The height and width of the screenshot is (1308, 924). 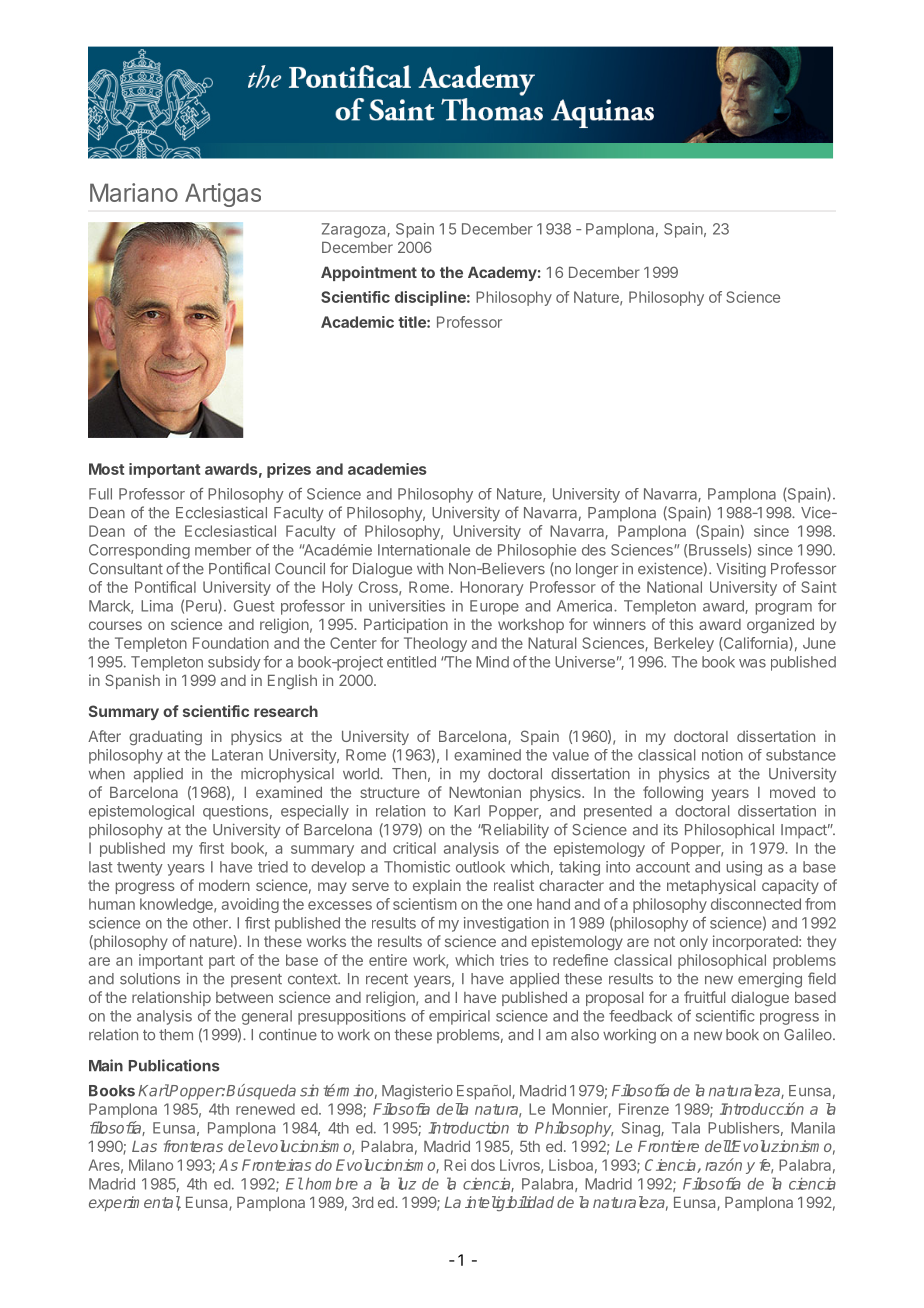 What do you see at coordinates (289, 470) in the screenshot?
I see `prizes` at bounding box center [289, 470].
